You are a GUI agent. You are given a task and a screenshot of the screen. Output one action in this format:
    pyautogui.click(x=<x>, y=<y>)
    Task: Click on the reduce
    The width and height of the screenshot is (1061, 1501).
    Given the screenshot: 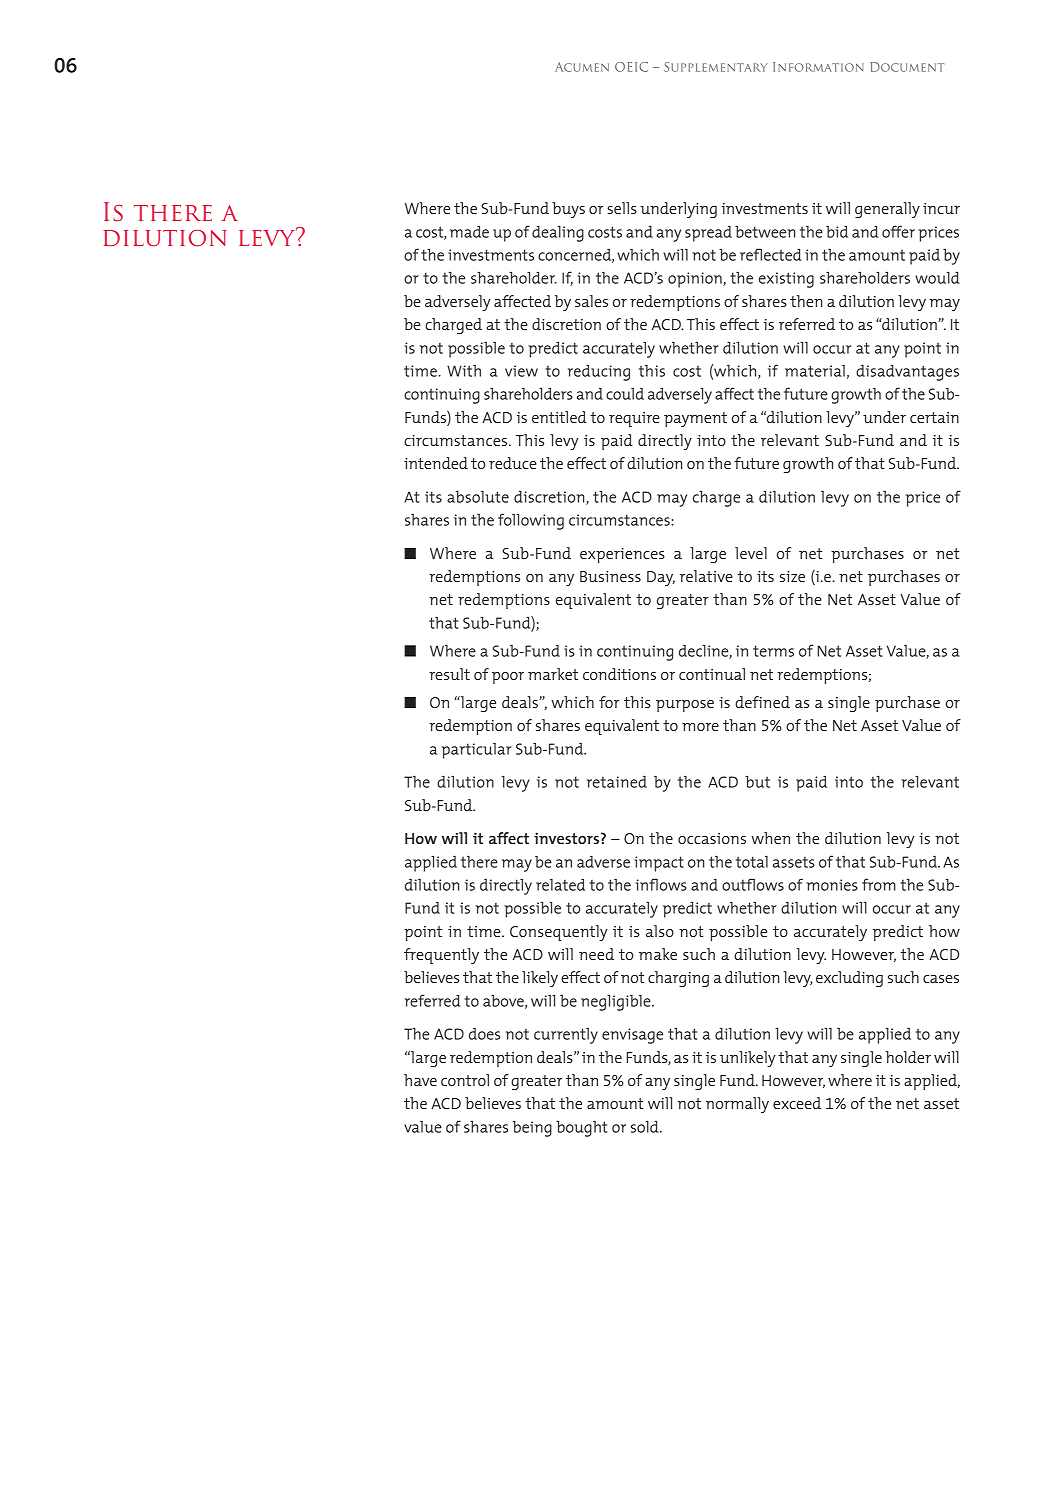 What is the action you would take?
    pyautogui.click(x=513, y=463)
